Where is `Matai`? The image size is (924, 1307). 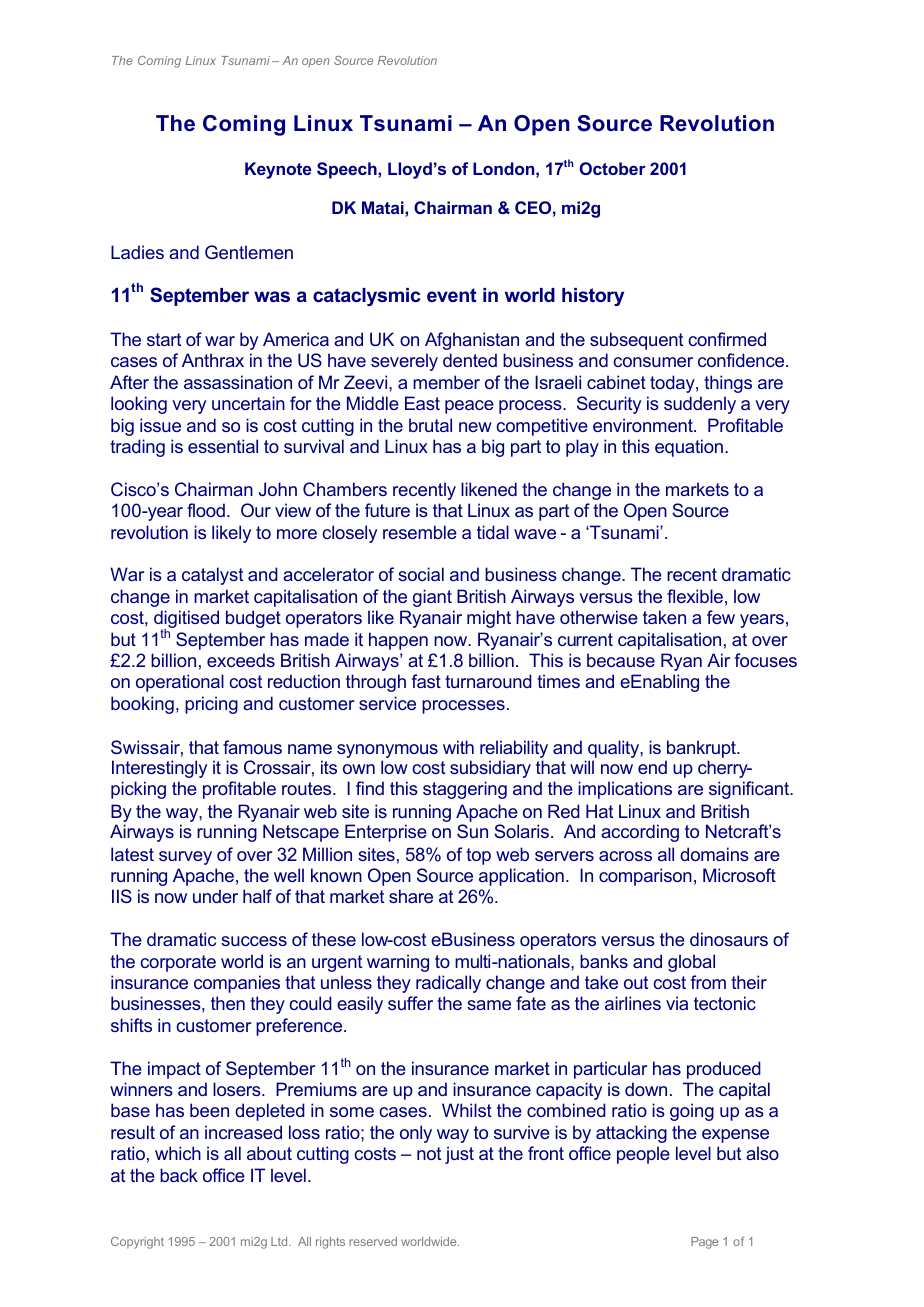
Matai is located at coordinates (384, 207).
